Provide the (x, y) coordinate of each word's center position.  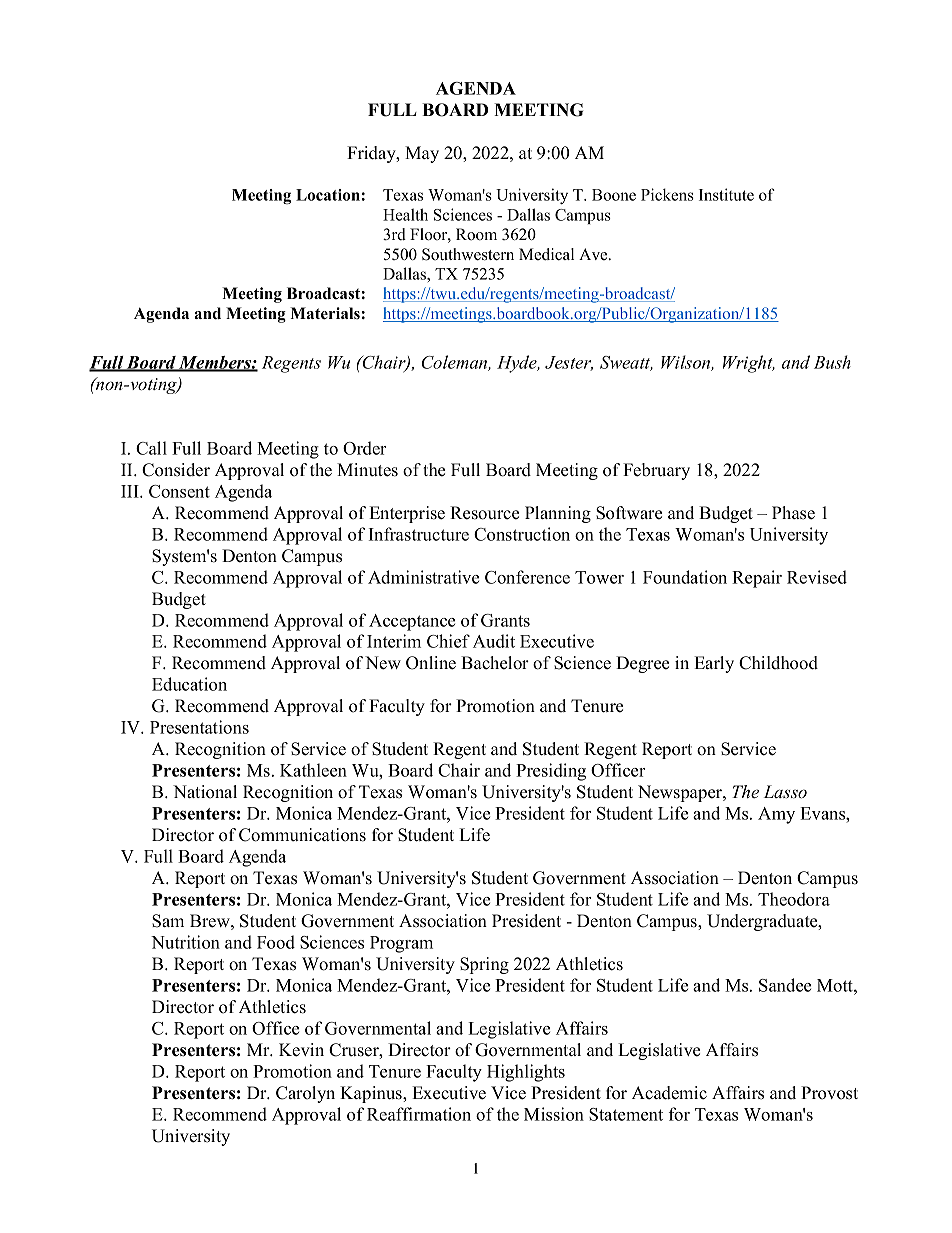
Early (714, 664)
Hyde (518, 364)
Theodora (794, 899)
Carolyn (305, 1094)
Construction (522, 534)
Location (328, 195)
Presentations (199, 727)
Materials (325, 313)
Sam (168, 921)
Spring (484, 965)
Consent (179, 491)
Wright (749, 364)
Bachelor (495, 663)
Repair (757, 579)
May (422, 154)
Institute (726, 194)
